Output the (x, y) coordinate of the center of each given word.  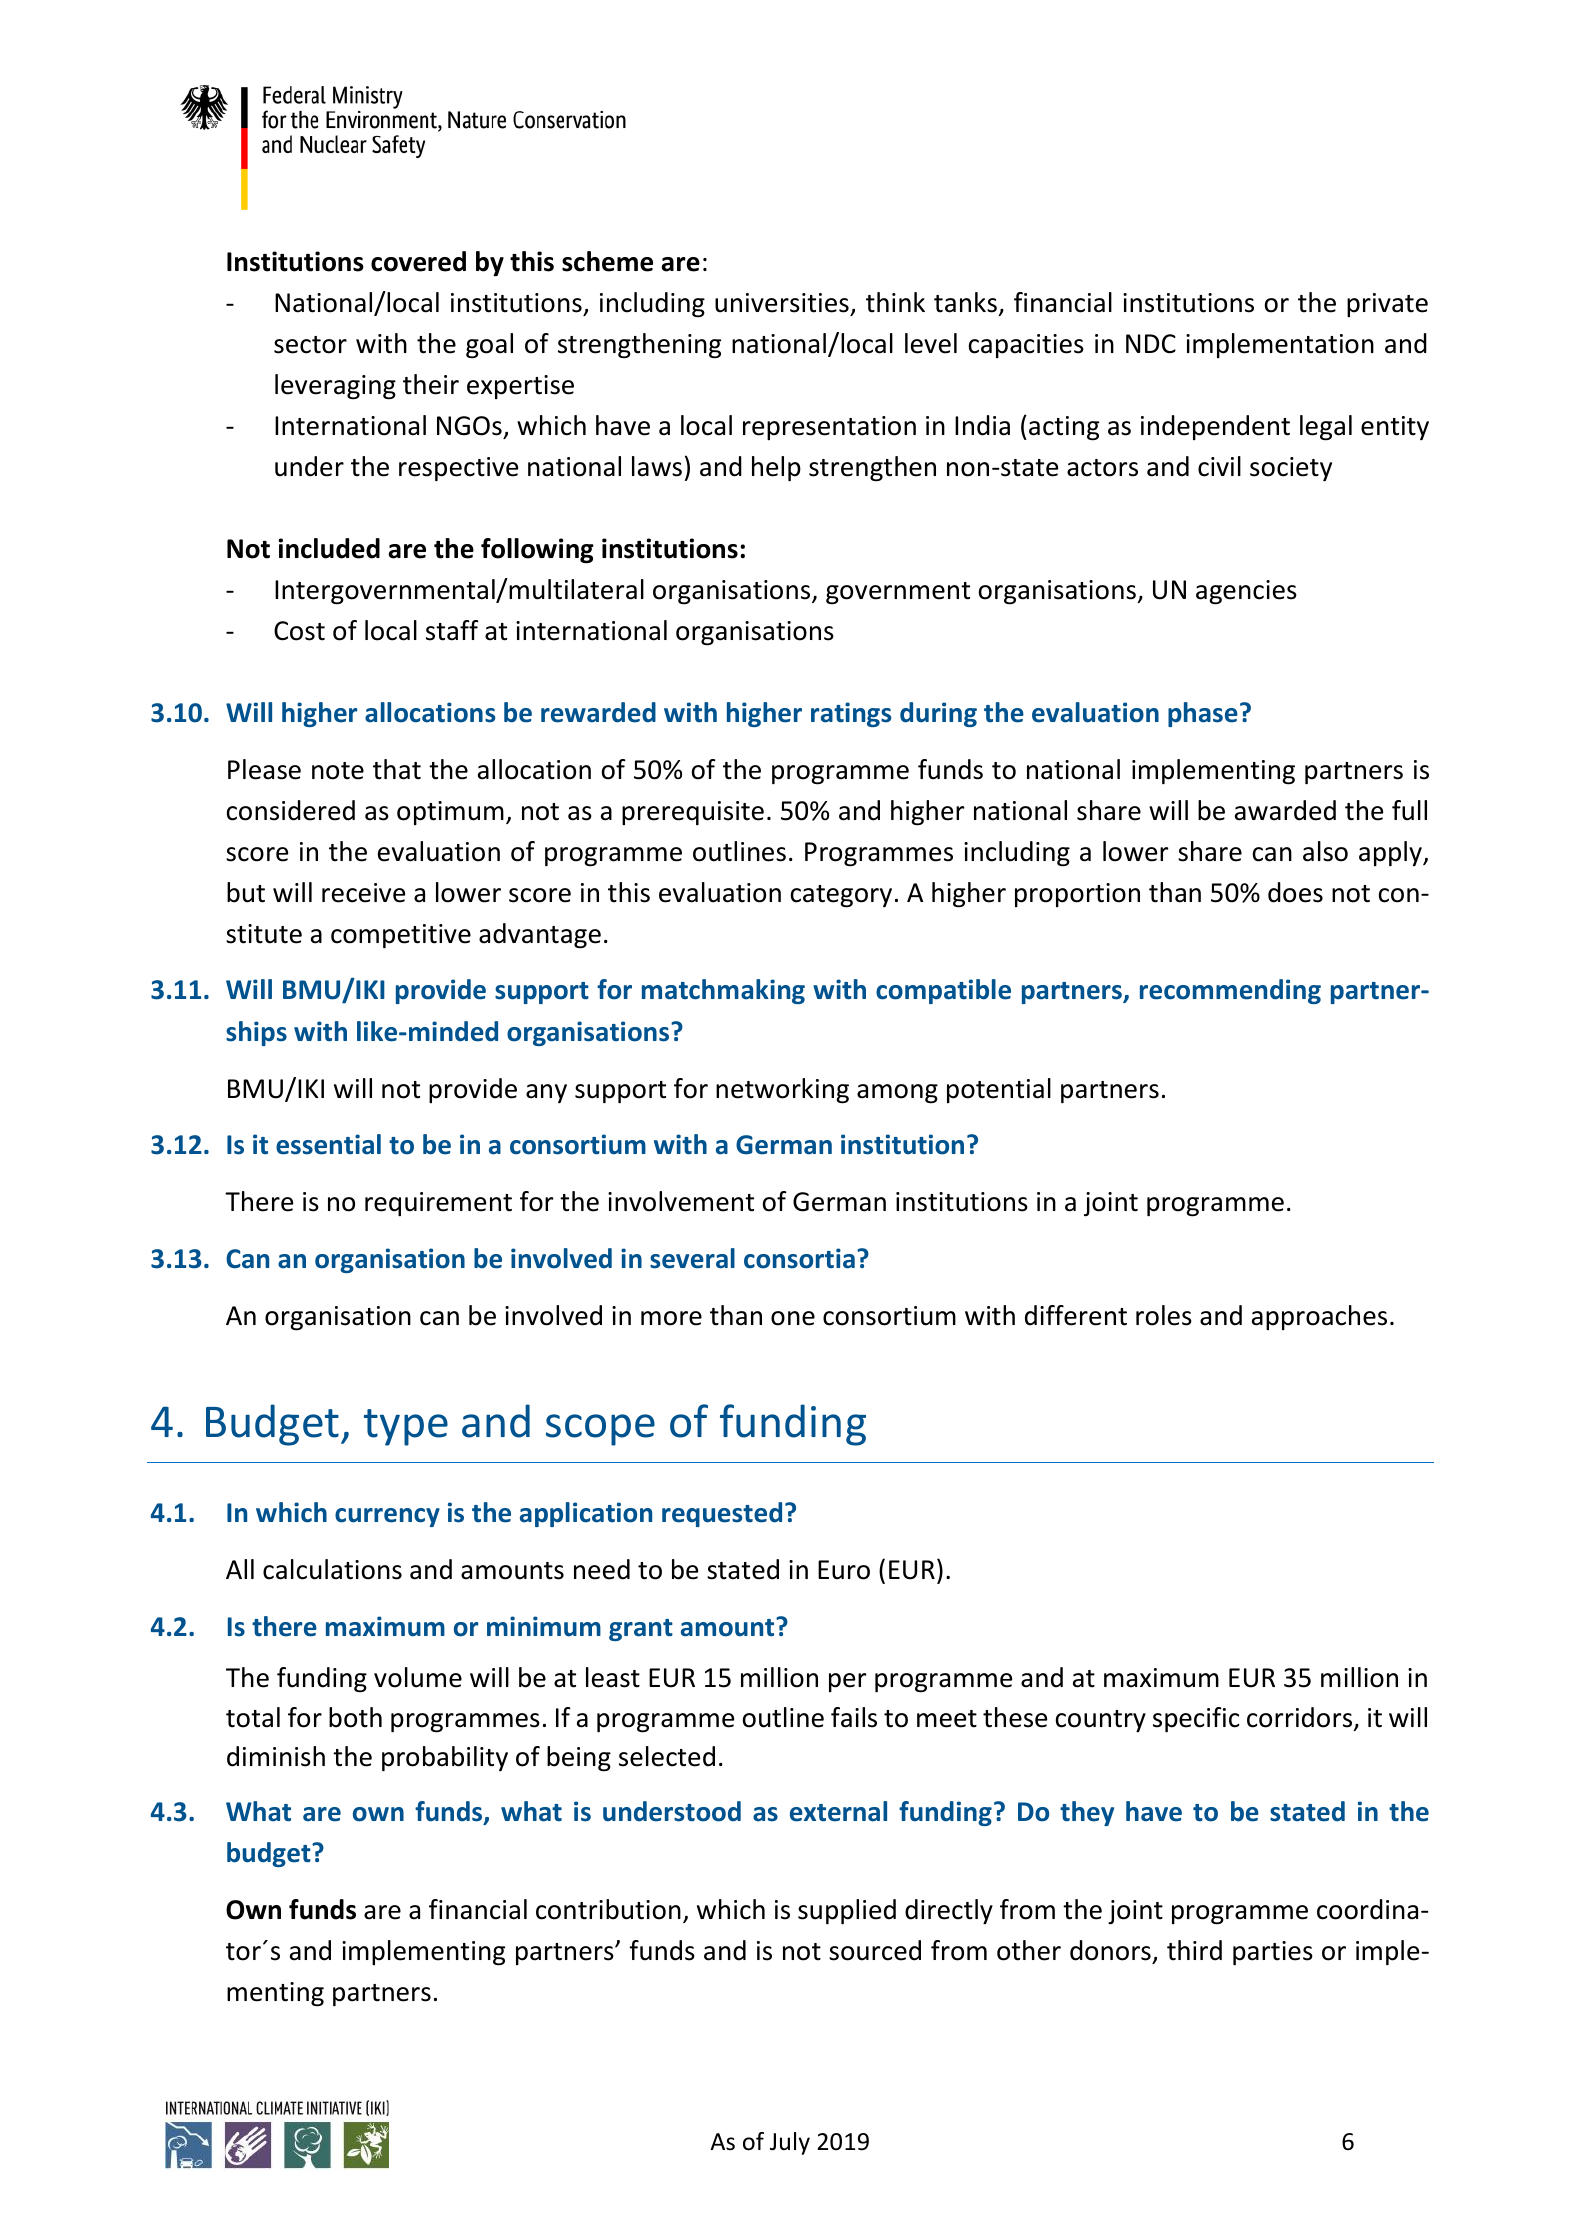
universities (782, 303)
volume (418, 1677)
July (790, 2143)
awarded (1285, 810)
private (1387, 305)
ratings (851, 714)
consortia (799, 1258)
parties (1273, 1953)
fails (854, 1717)
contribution (608, 1909)
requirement (438, 1204)
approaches (1319, 1317)
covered (418, 261)
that (397, 769)
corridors (1301, 1718)
